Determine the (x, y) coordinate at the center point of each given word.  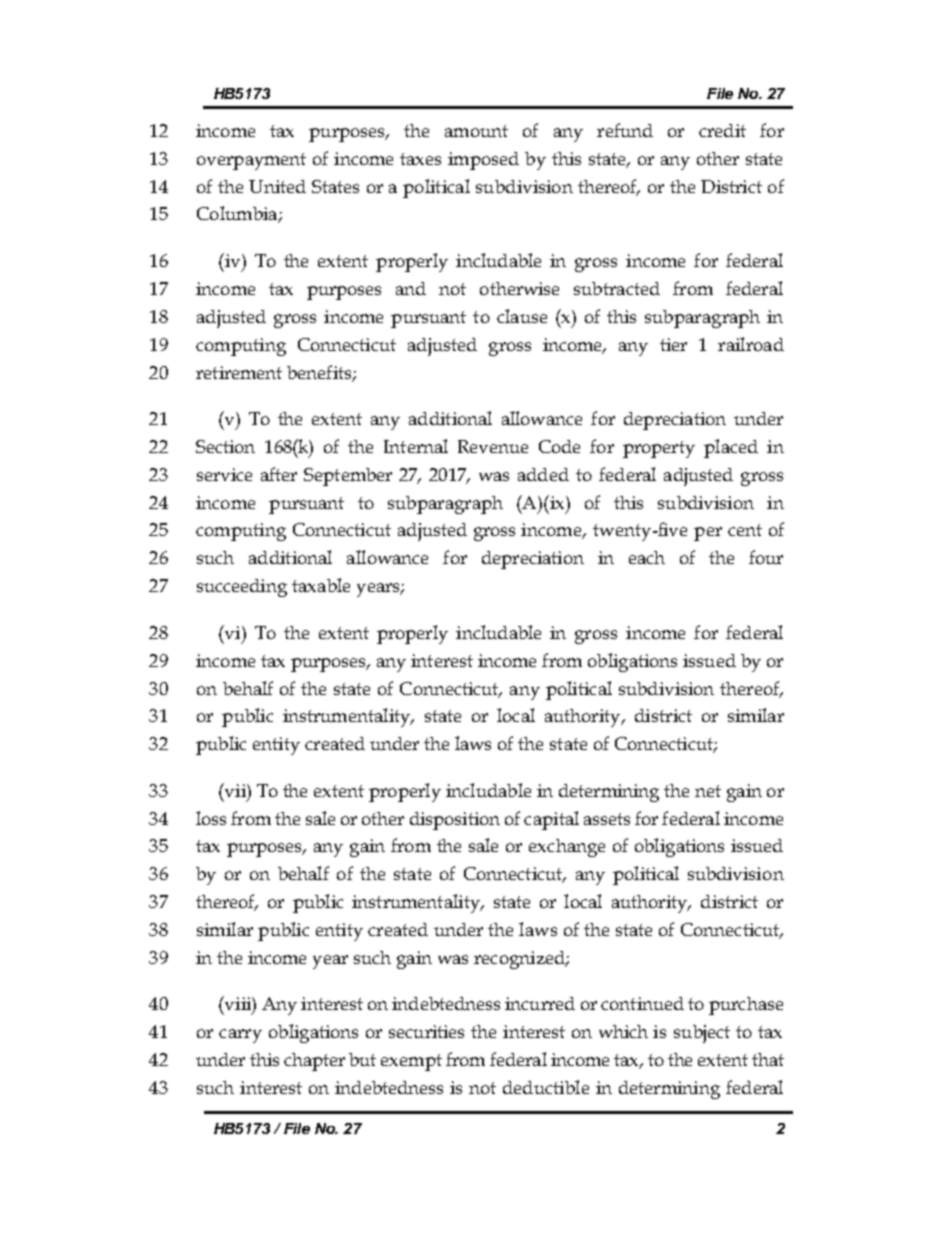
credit (722, 130)
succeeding (242, 588)
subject (702, 1034)
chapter (314, 1062)
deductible (546, 1087)
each (647, 557)
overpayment (251, 161)
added (543, 474)
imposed (483, 161)
